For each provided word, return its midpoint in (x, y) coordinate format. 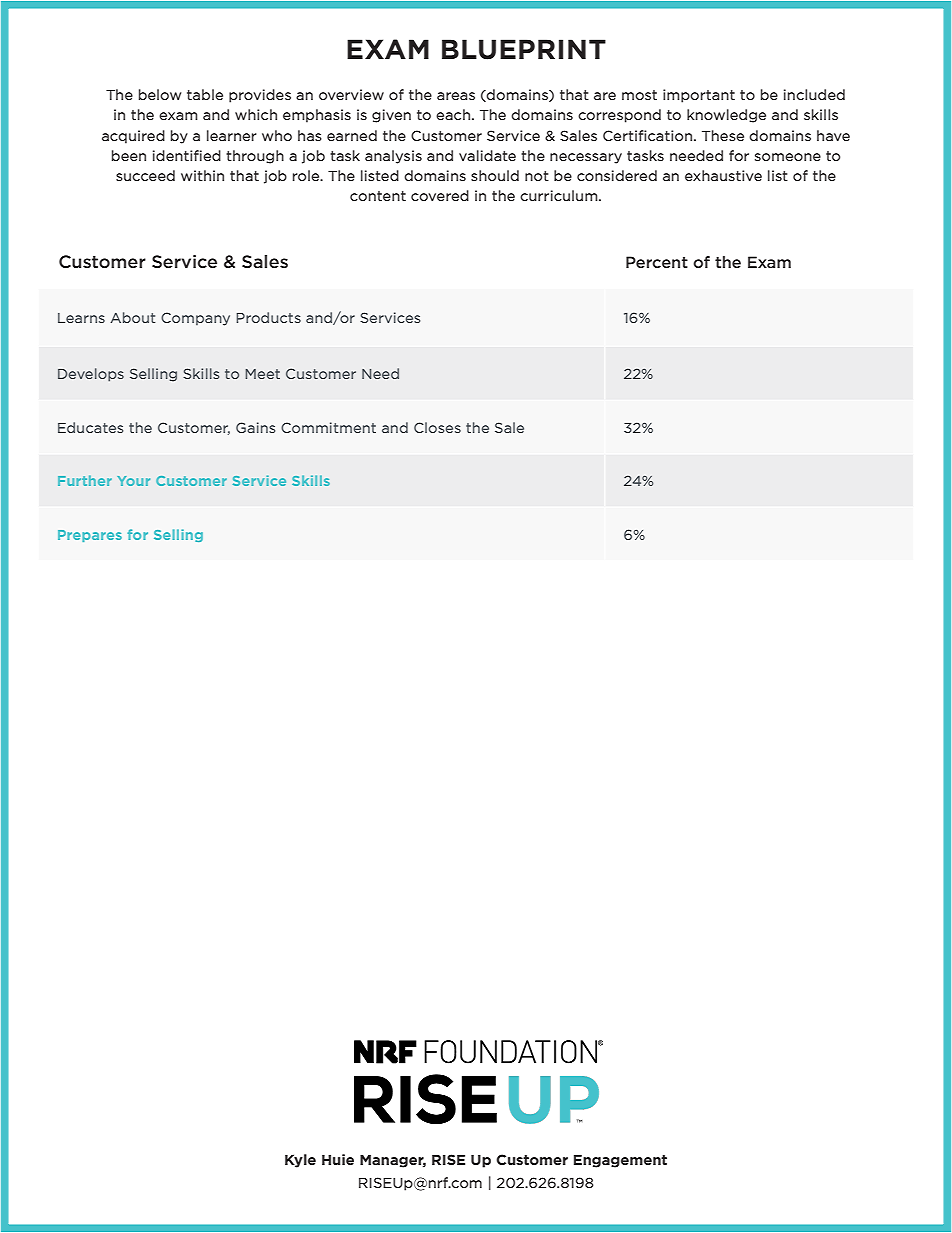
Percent (657, 262)
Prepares (90, 536)
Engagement (620, 1161)
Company (195, 319)
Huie (338, 1159)
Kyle (300, 1161)
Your (133, 481)
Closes (437, 427)
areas (456, 96)
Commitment (328, 427)
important (699, 96)
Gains (255, 427)
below (160, 94)
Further (85, 480)
